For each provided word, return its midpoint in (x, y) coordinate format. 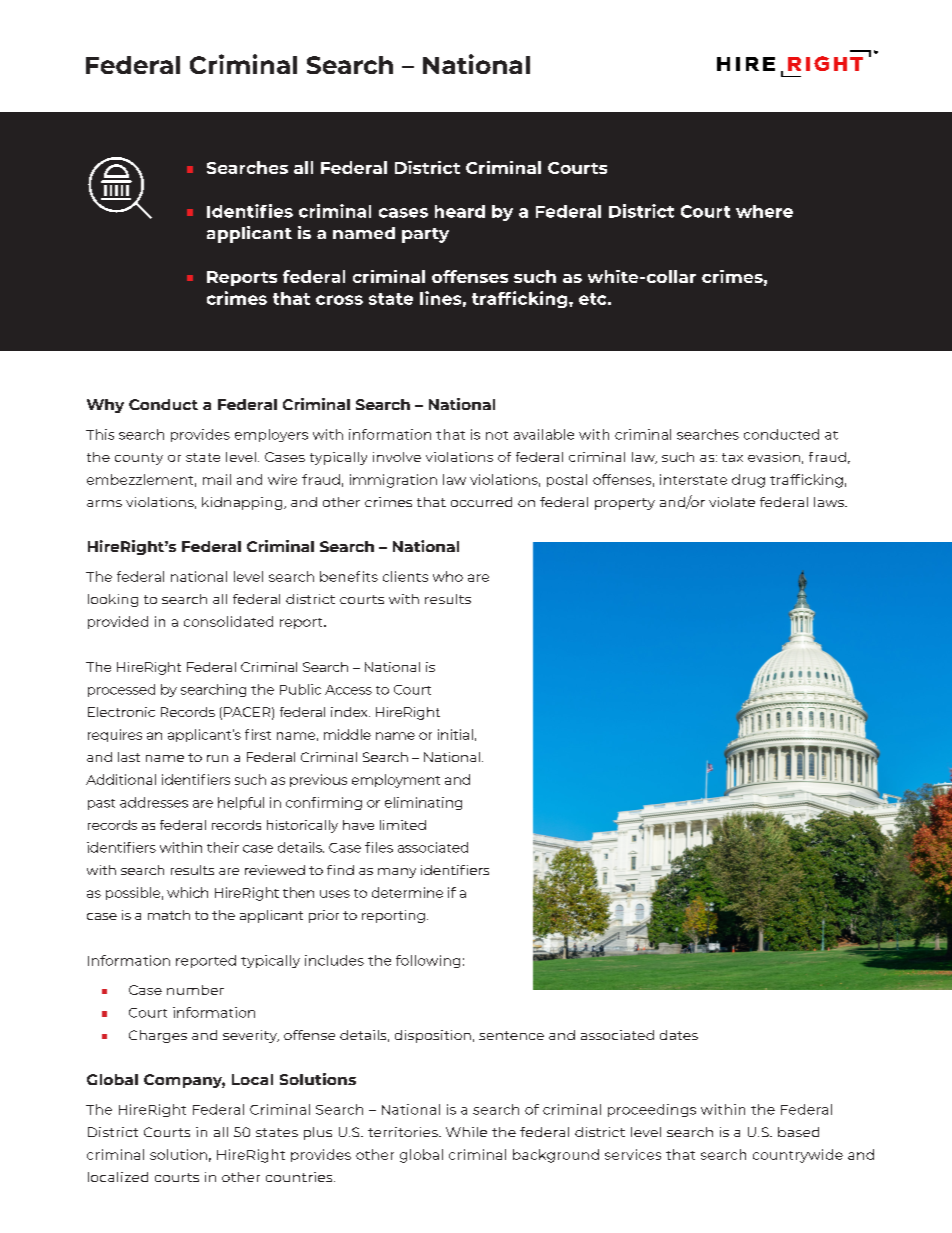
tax (732, 457)
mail (217, 479)
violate (732, 502)
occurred (481, 502)
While (466, 1132)
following (428, 961)
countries (300, 1177)
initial (455, 734)
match (169, 915)
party (425, 235)
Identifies (250, 211)
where (764, 211)
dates (679, 1035)
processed (121, 690)
